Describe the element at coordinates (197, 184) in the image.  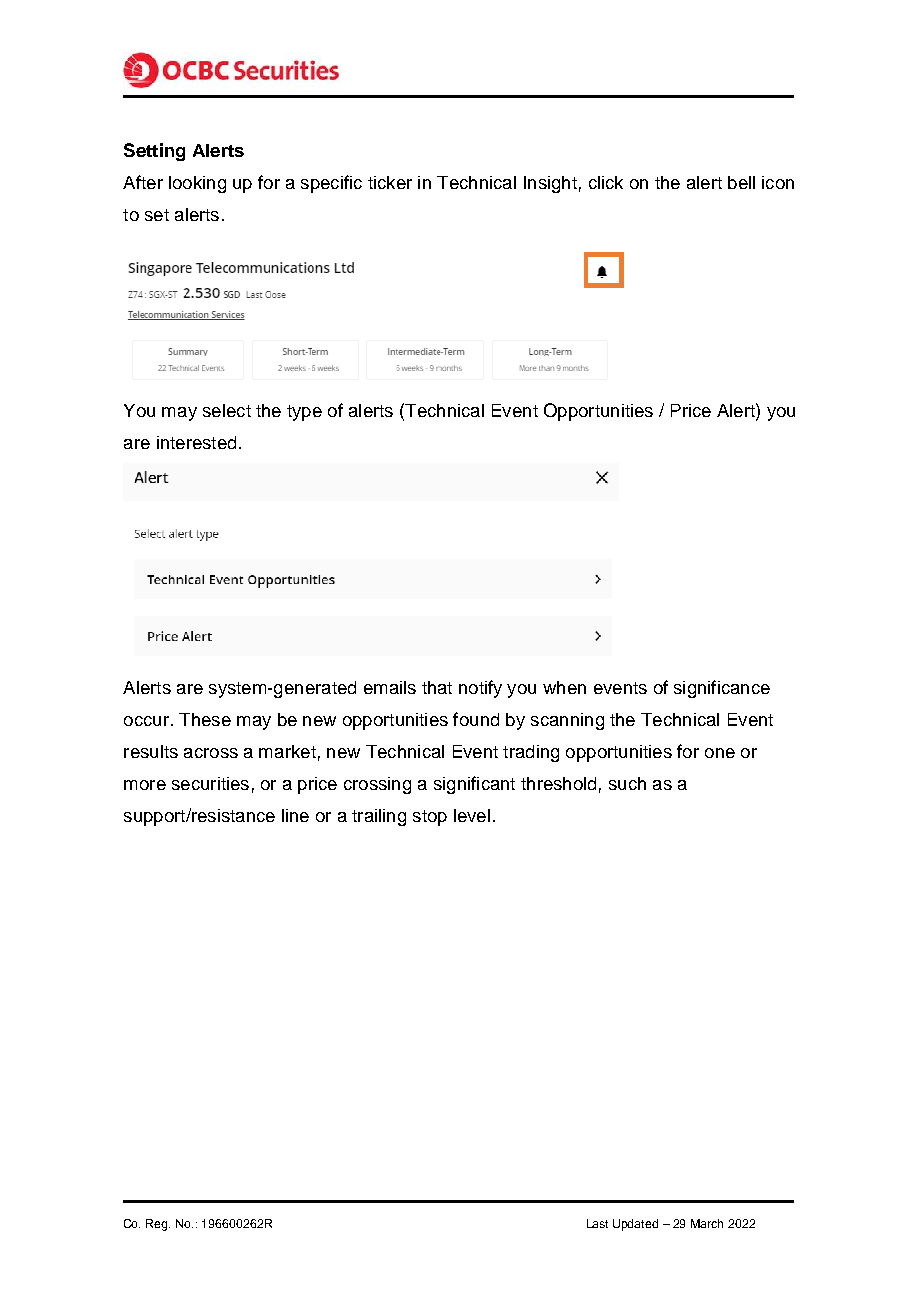
I see `looking` at that location.
